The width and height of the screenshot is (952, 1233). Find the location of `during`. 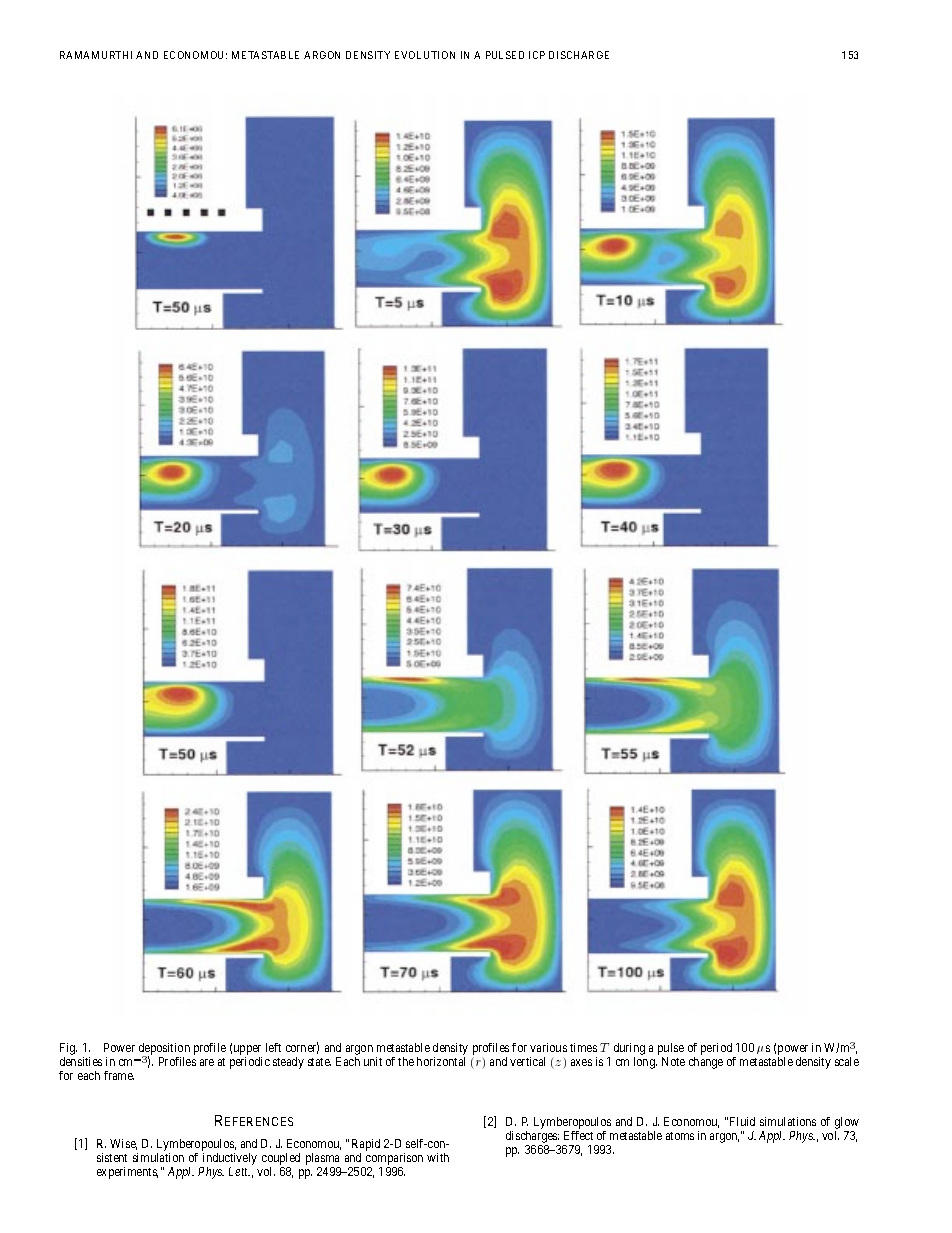

during is located at coordinates (629, 1050).
